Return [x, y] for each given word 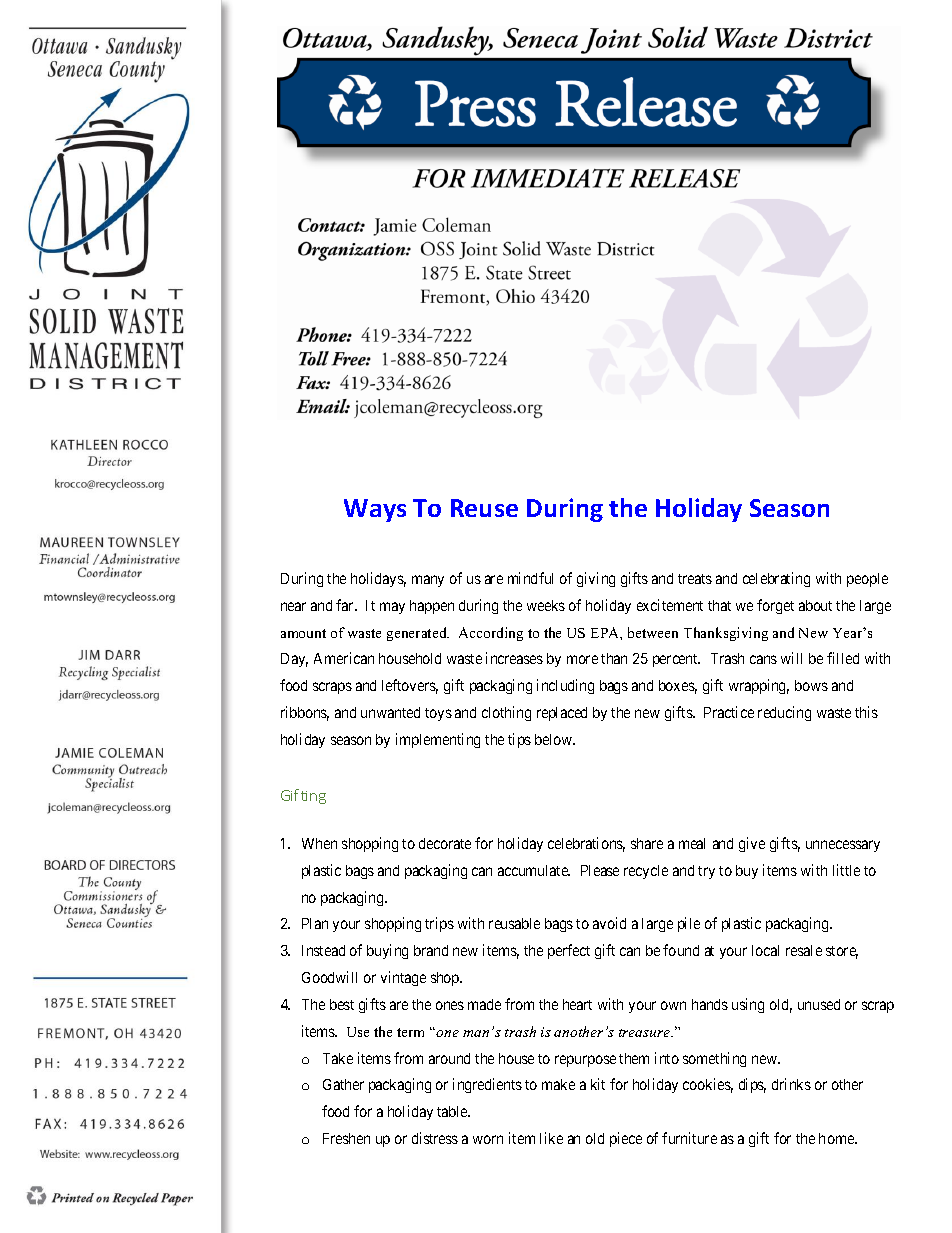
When [319, 843]
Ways [375, 510]
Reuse [484, 508]
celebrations [586, 844]
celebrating [776, 579]
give [752, 844]
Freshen [346, 1138]
